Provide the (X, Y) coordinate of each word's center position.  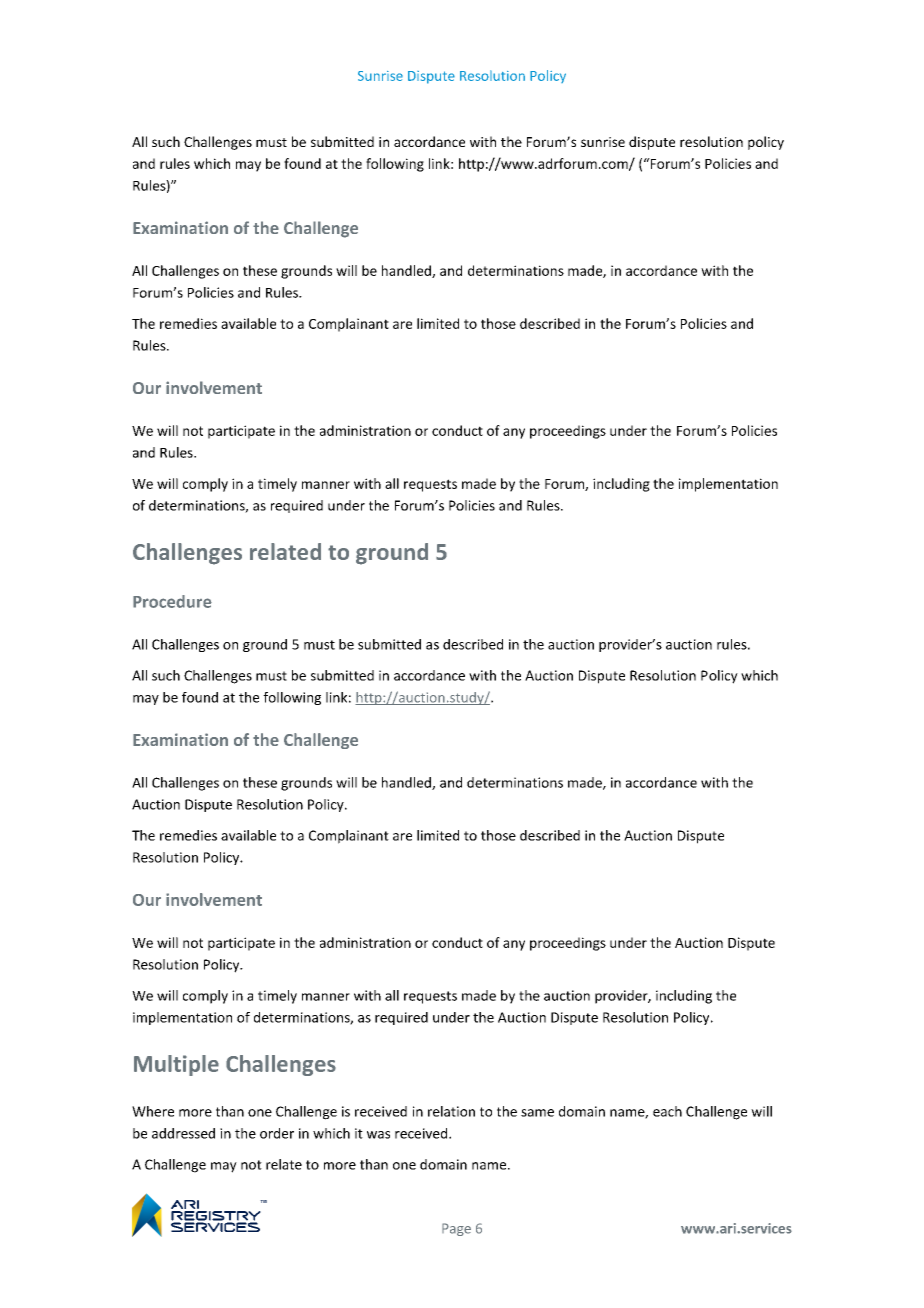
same (537, 1113)
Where (153, 1111)
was (378, 1135)
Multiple (176, 1065)
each (667, 1111)
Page (456, 1229)
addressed (183, 1133)
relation (451, 1111)
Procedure (172, 601)
